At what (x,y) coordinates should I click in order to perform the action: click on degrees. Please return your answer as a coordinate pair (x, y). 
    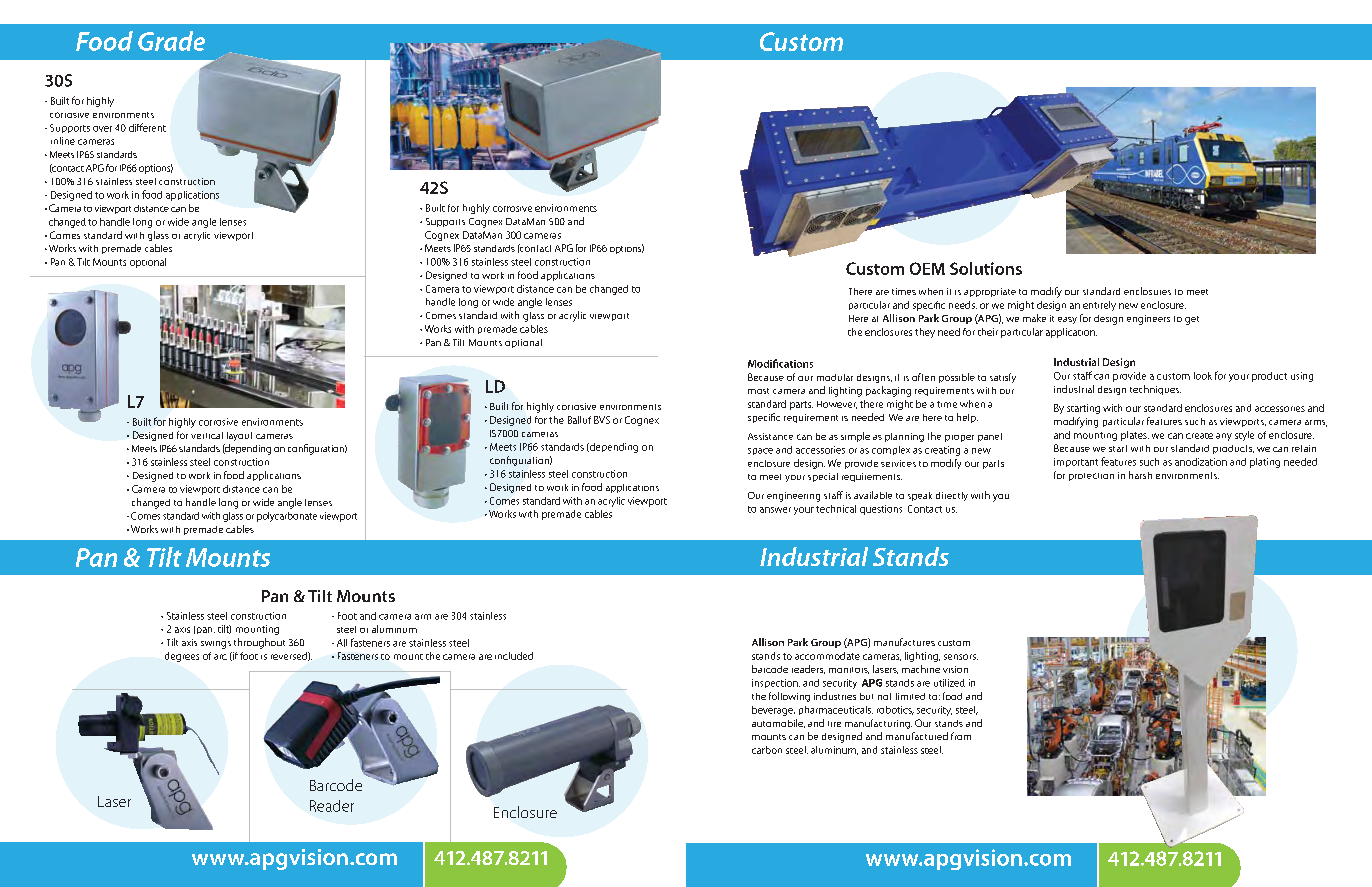
    Looking at the image, I should click on (182, 657).
